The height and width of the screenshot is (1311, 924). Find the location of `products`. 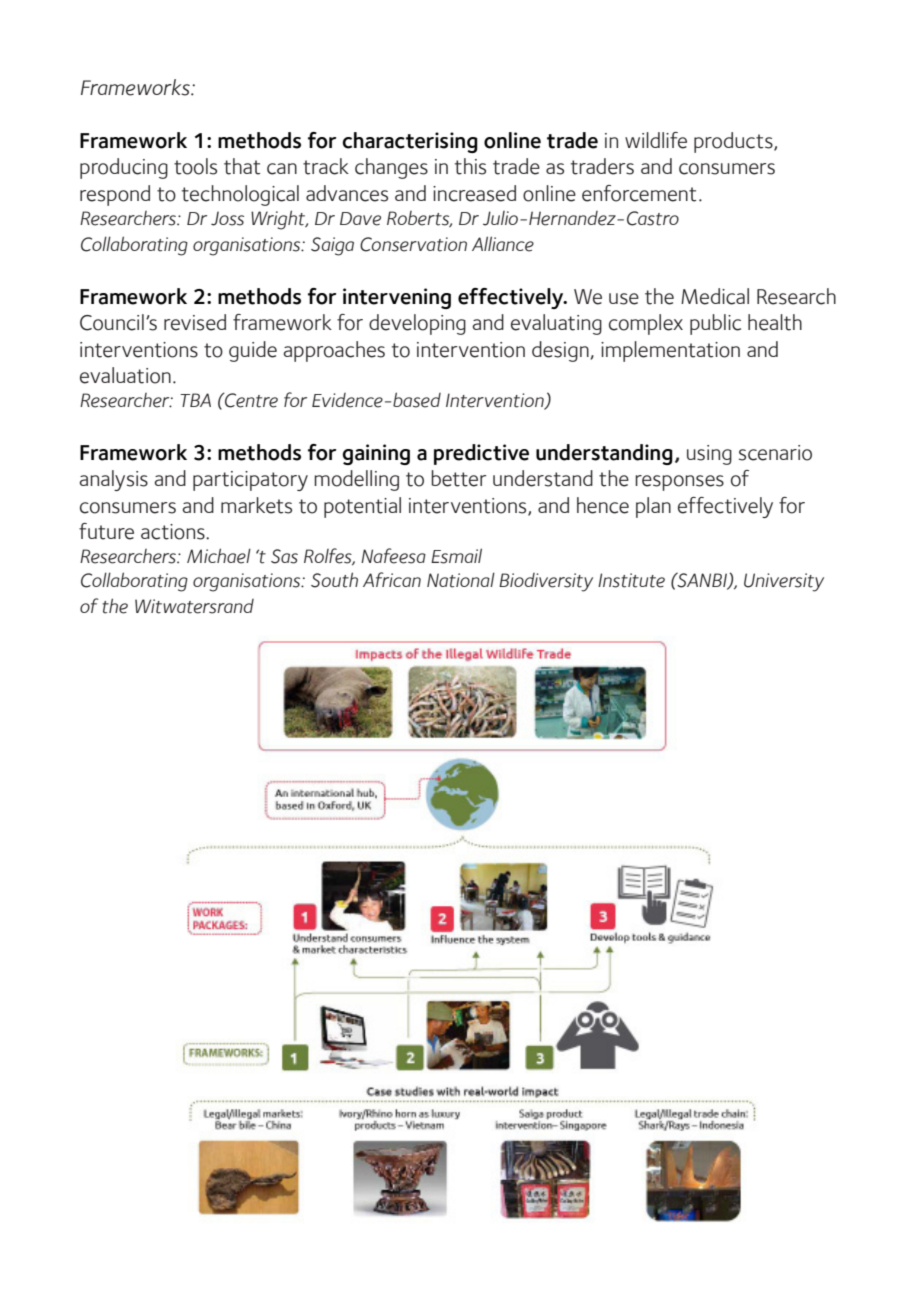

products is located at coordinates (734, 142).
